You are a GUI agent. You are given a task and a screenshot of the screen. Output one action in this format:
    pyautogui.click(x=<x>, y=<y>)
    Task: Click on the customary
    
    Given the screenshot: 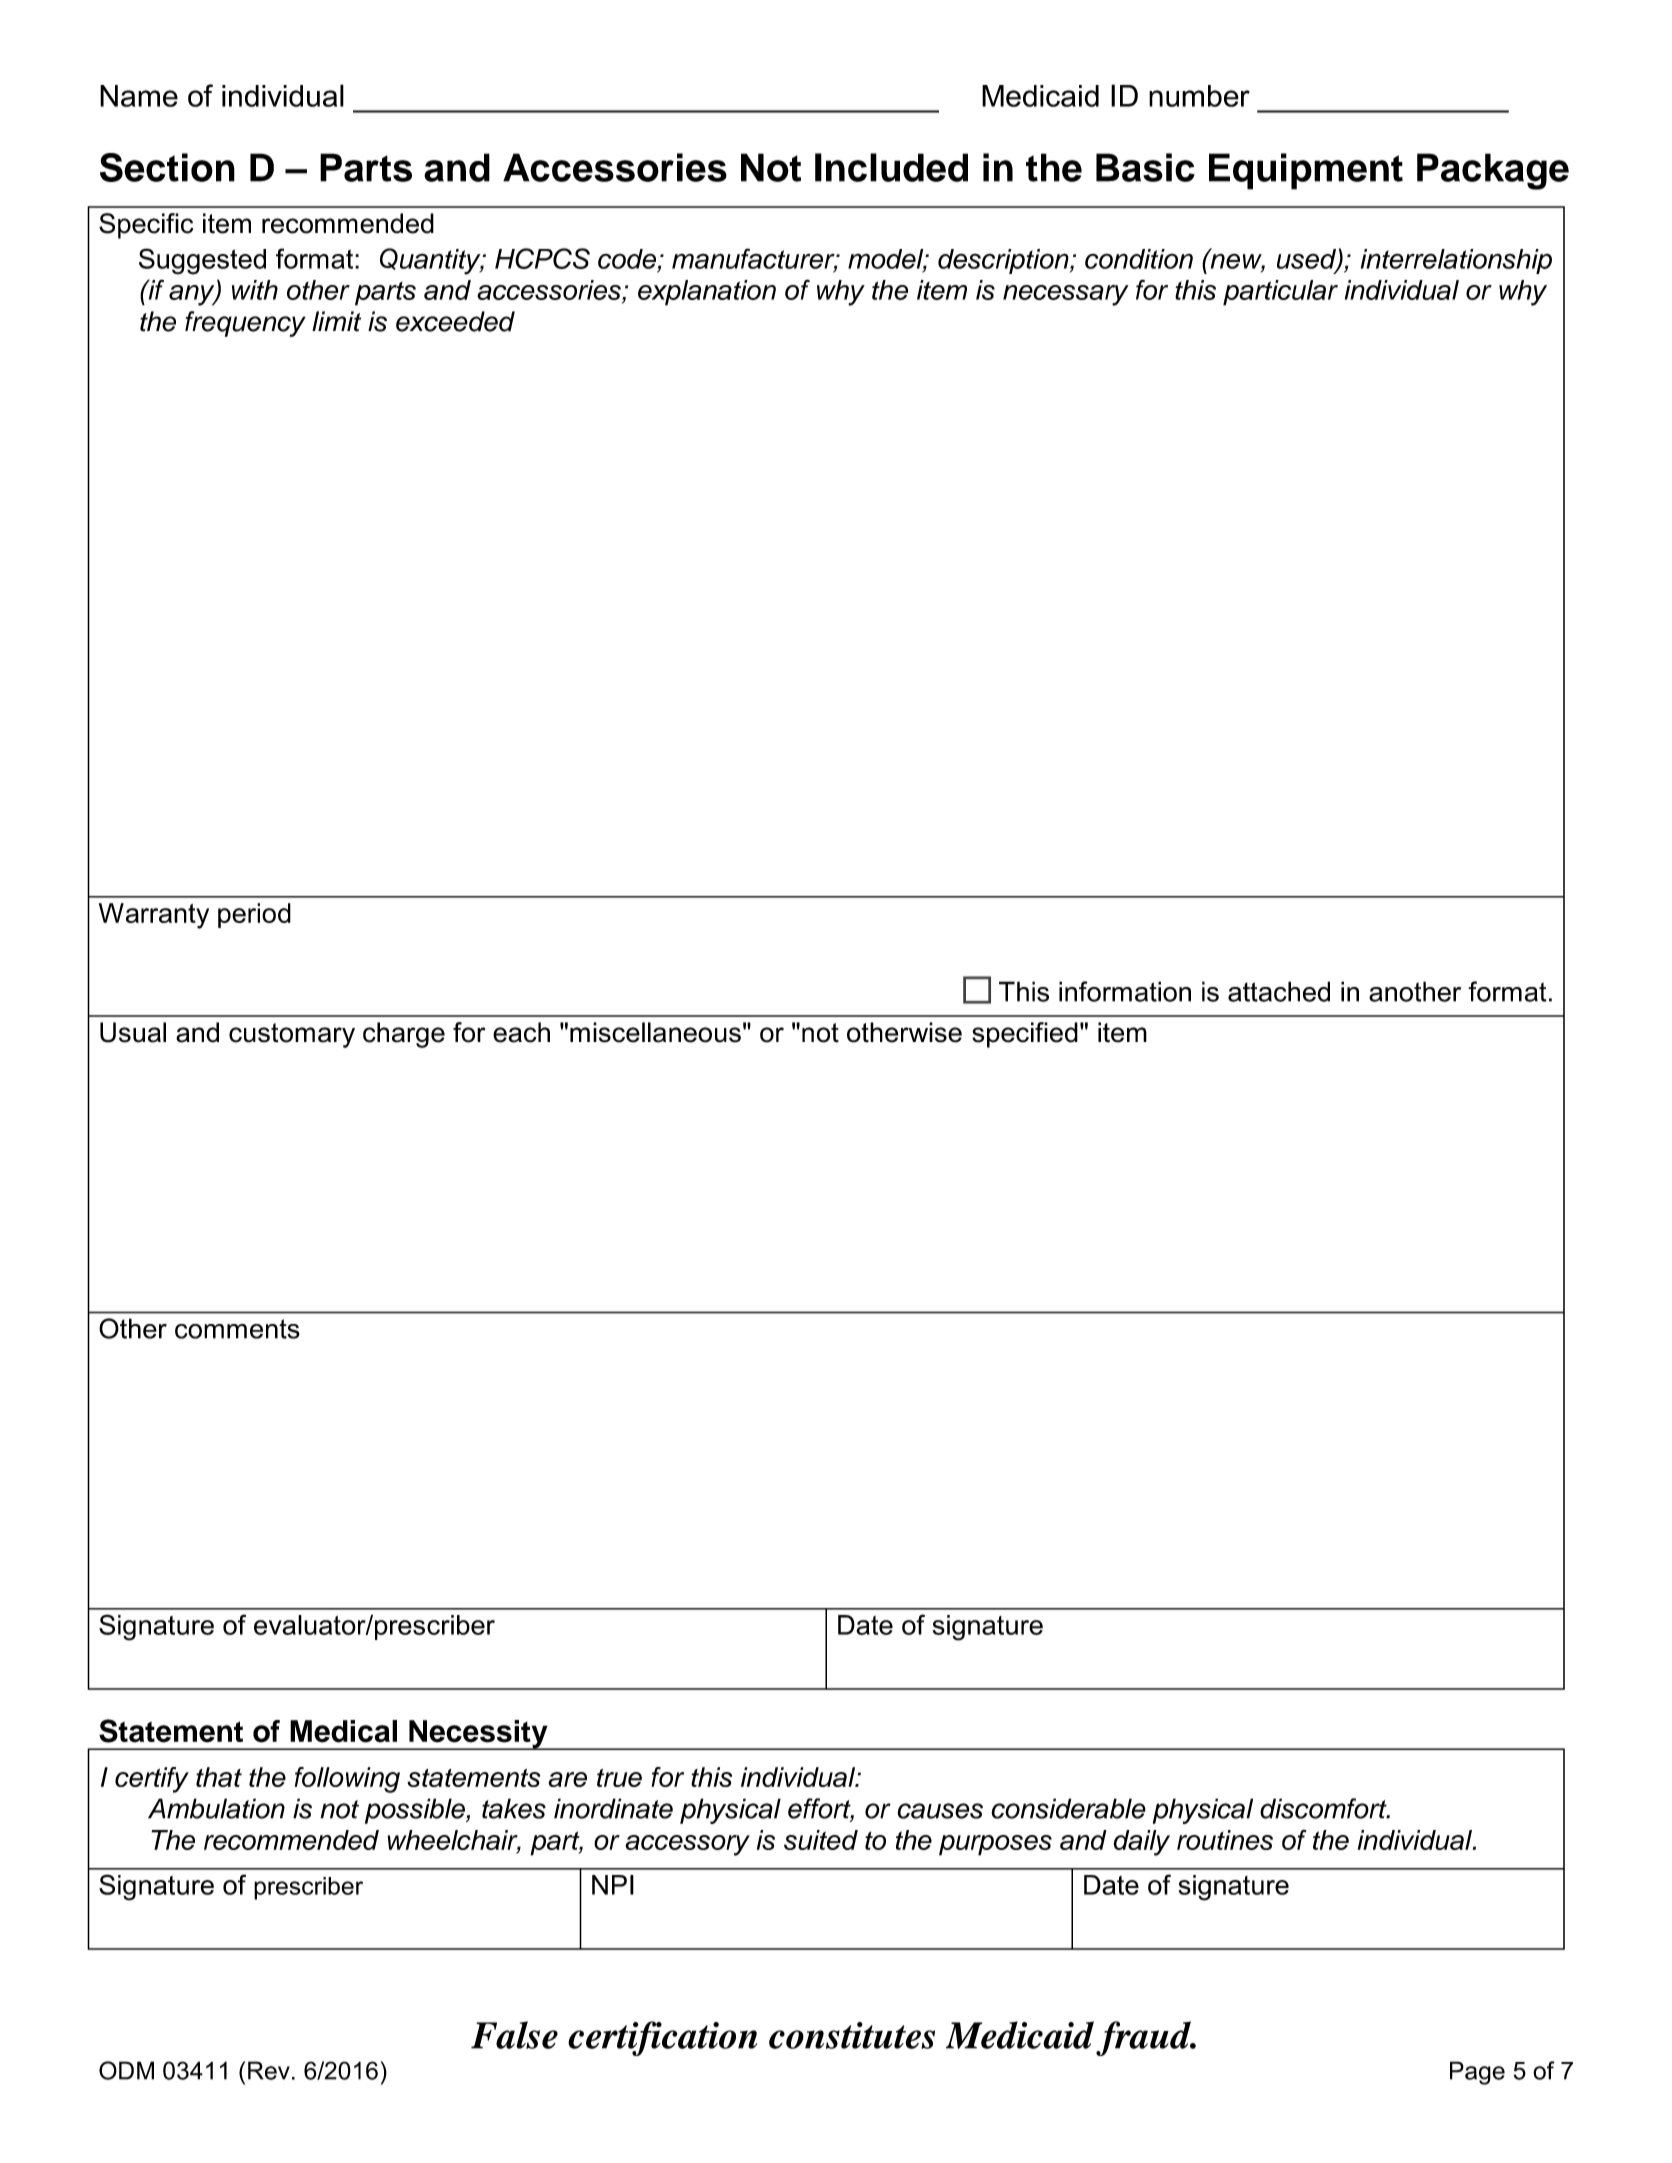 What is the action you would take?
    pyautogui.click(x=292, y=1035)
